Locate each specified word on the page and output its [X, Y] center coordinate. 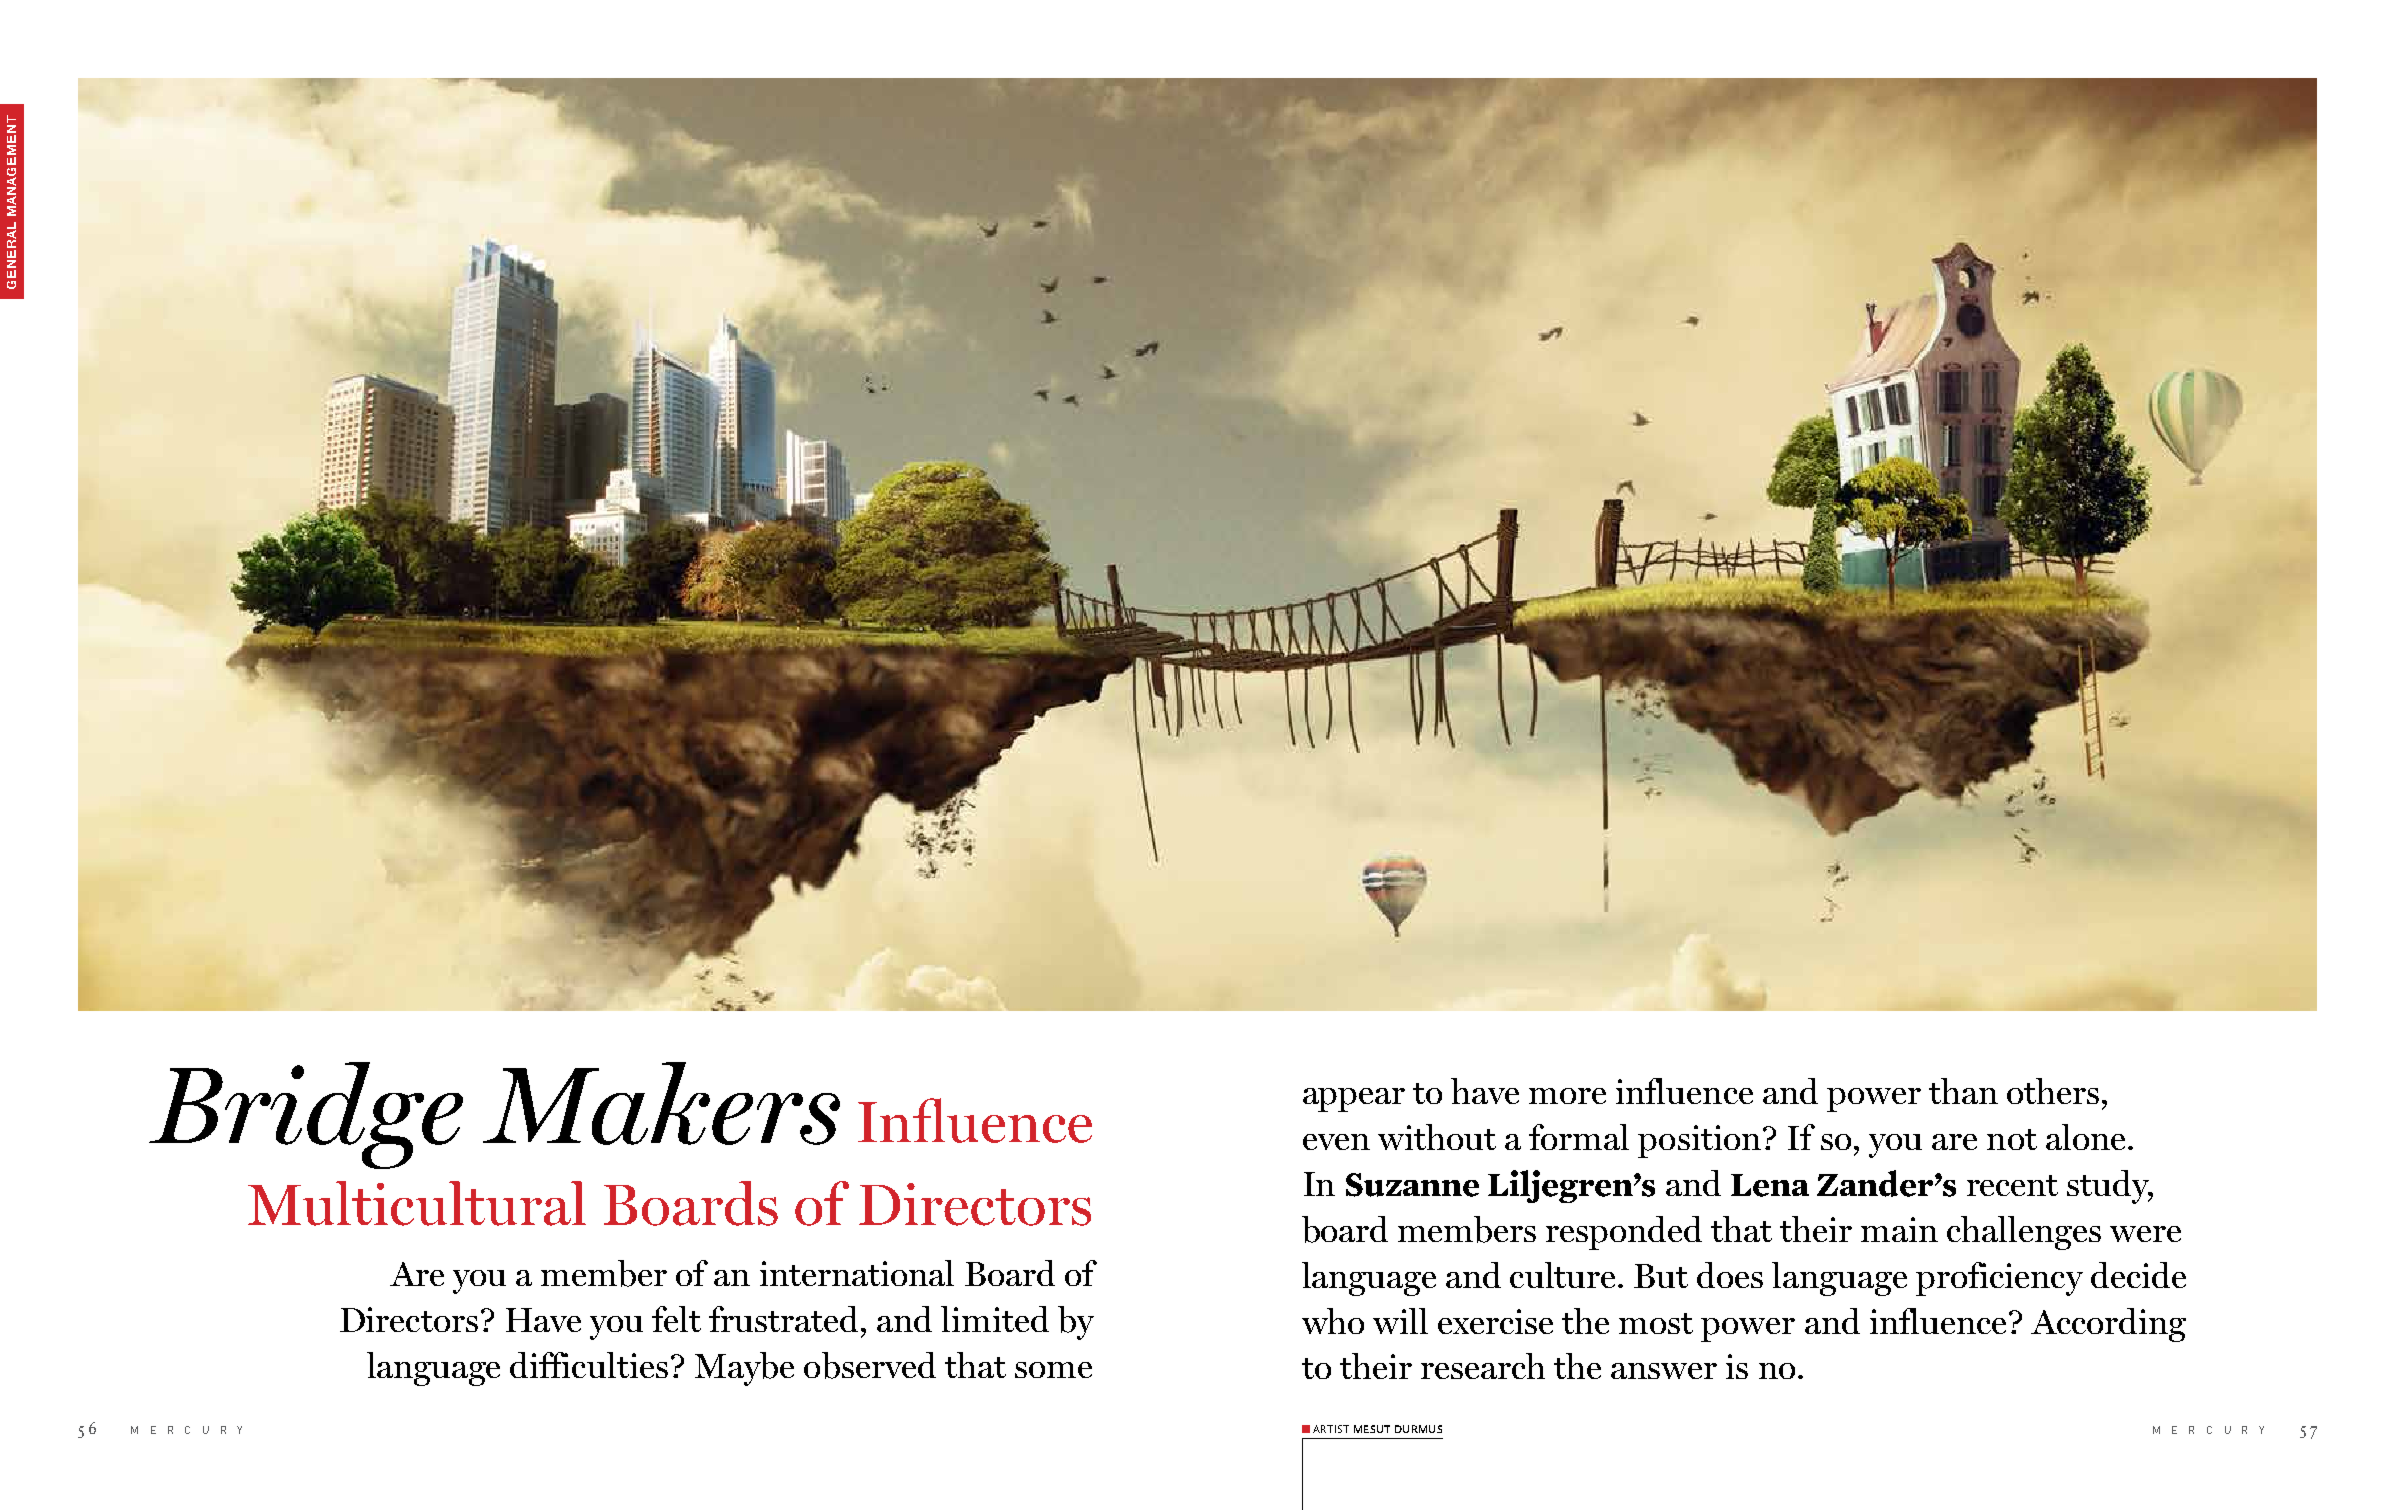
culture [1564, 1275]
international [857, 1273]
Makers [661, 1103]
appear [1354, 1100]
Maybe [744, 1369]
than [1963, 1091]
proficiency [1999, 1279]
